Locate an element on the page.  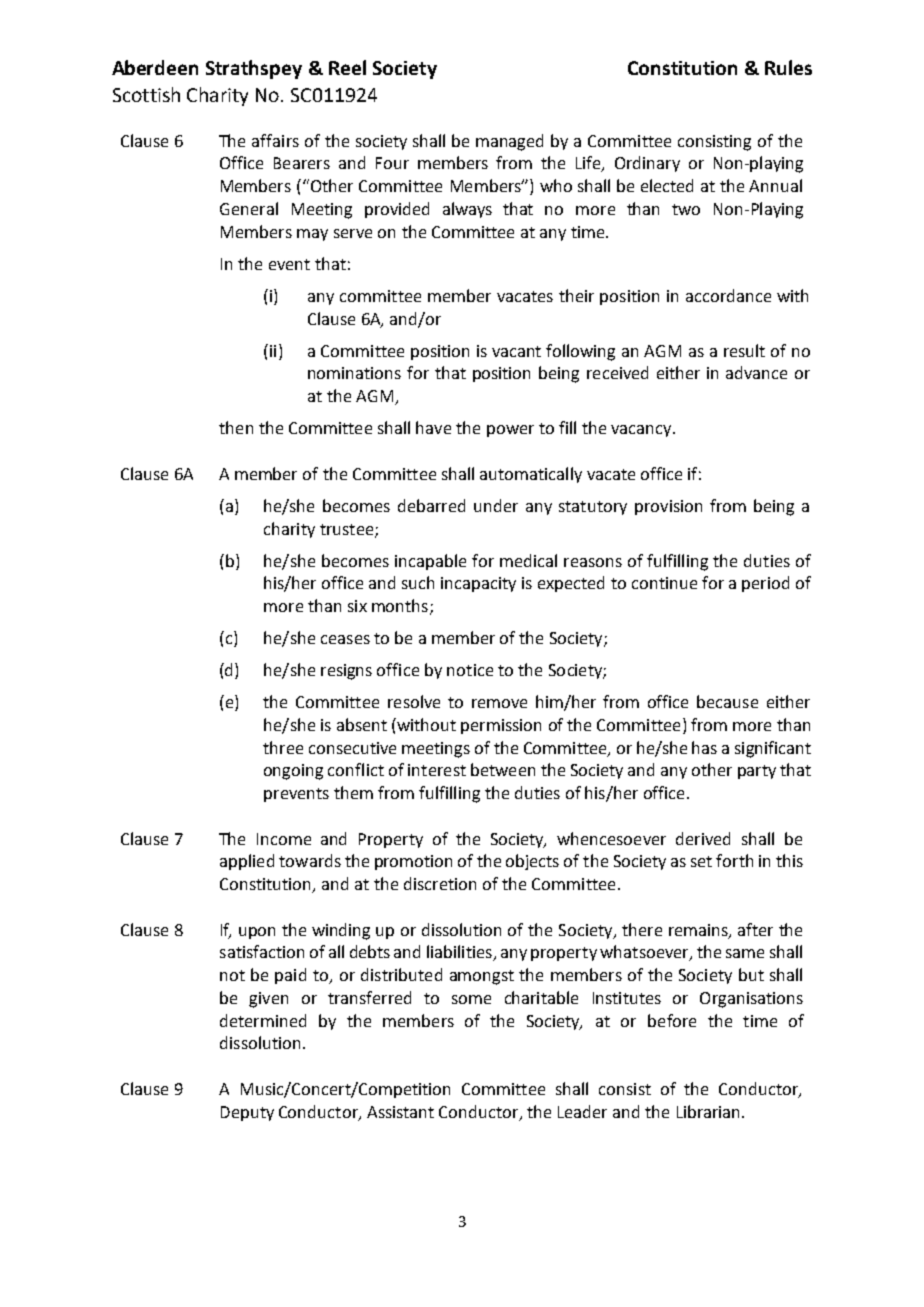
notice is located at coordinates (470, 670).
